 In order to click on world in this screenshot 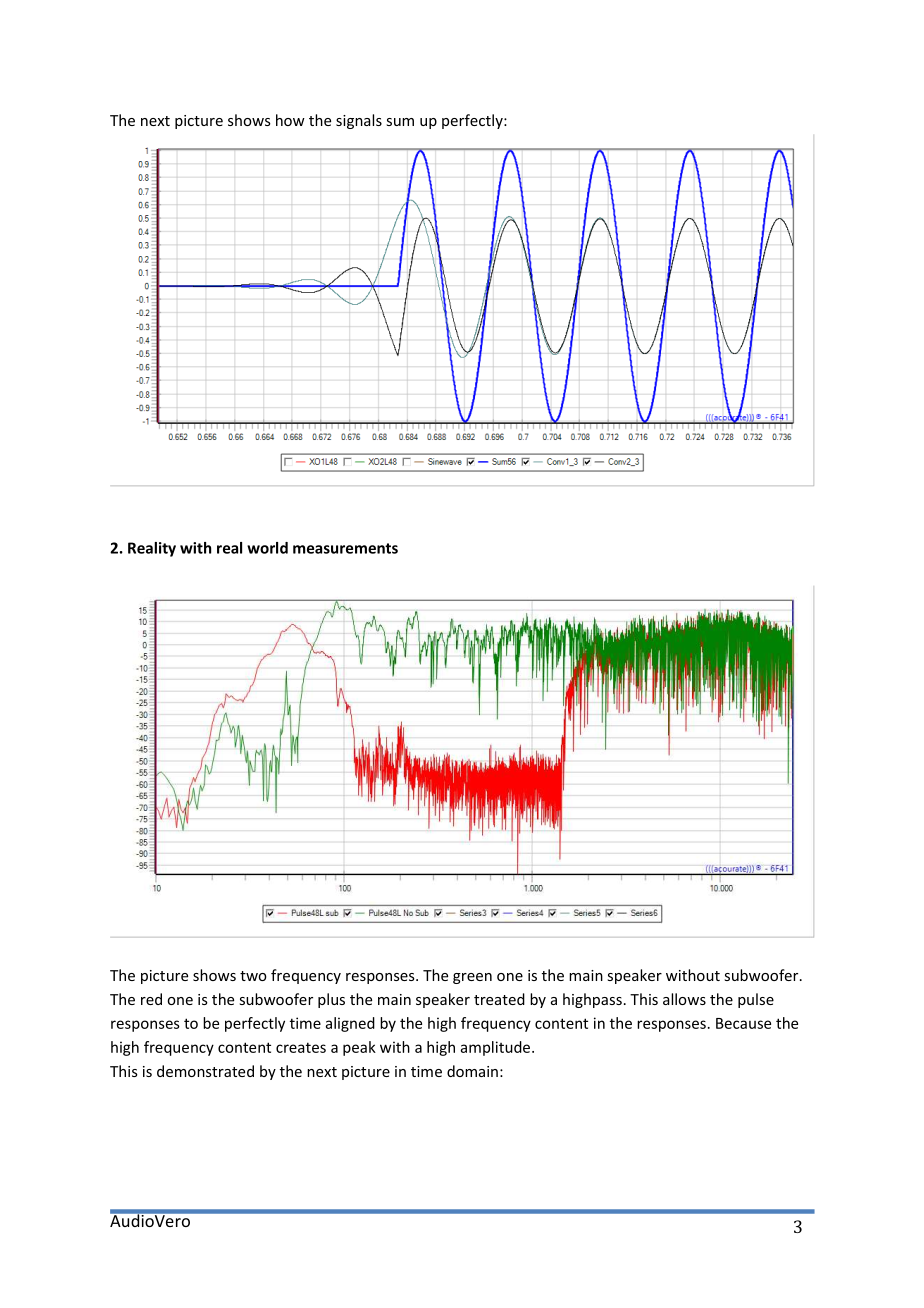, I will do `click(267, 548)`.
